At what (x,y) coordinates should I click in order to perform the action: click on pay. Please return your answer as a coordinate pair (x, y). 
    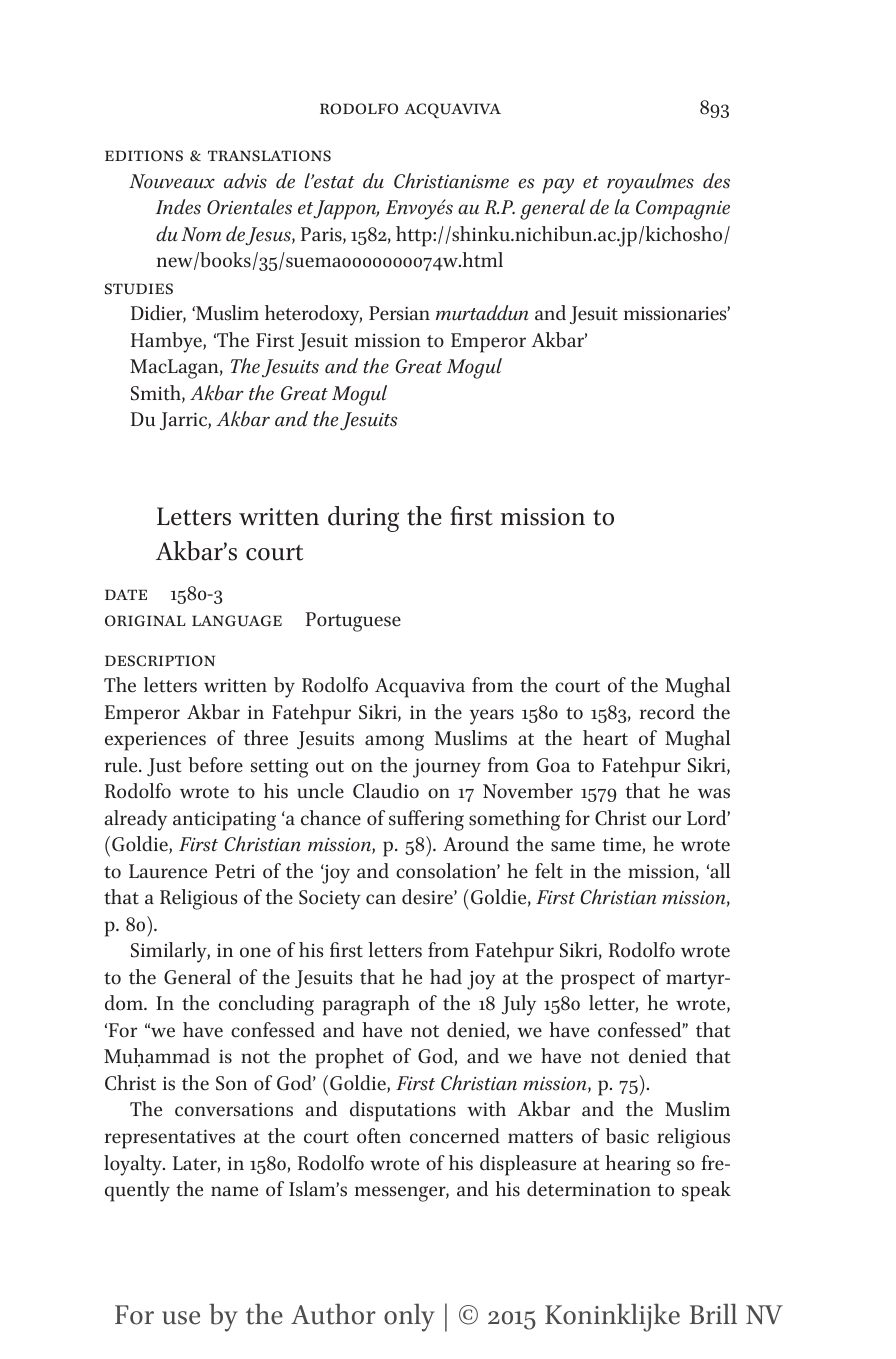
    Looking at the image, I should click on (558, 186).
